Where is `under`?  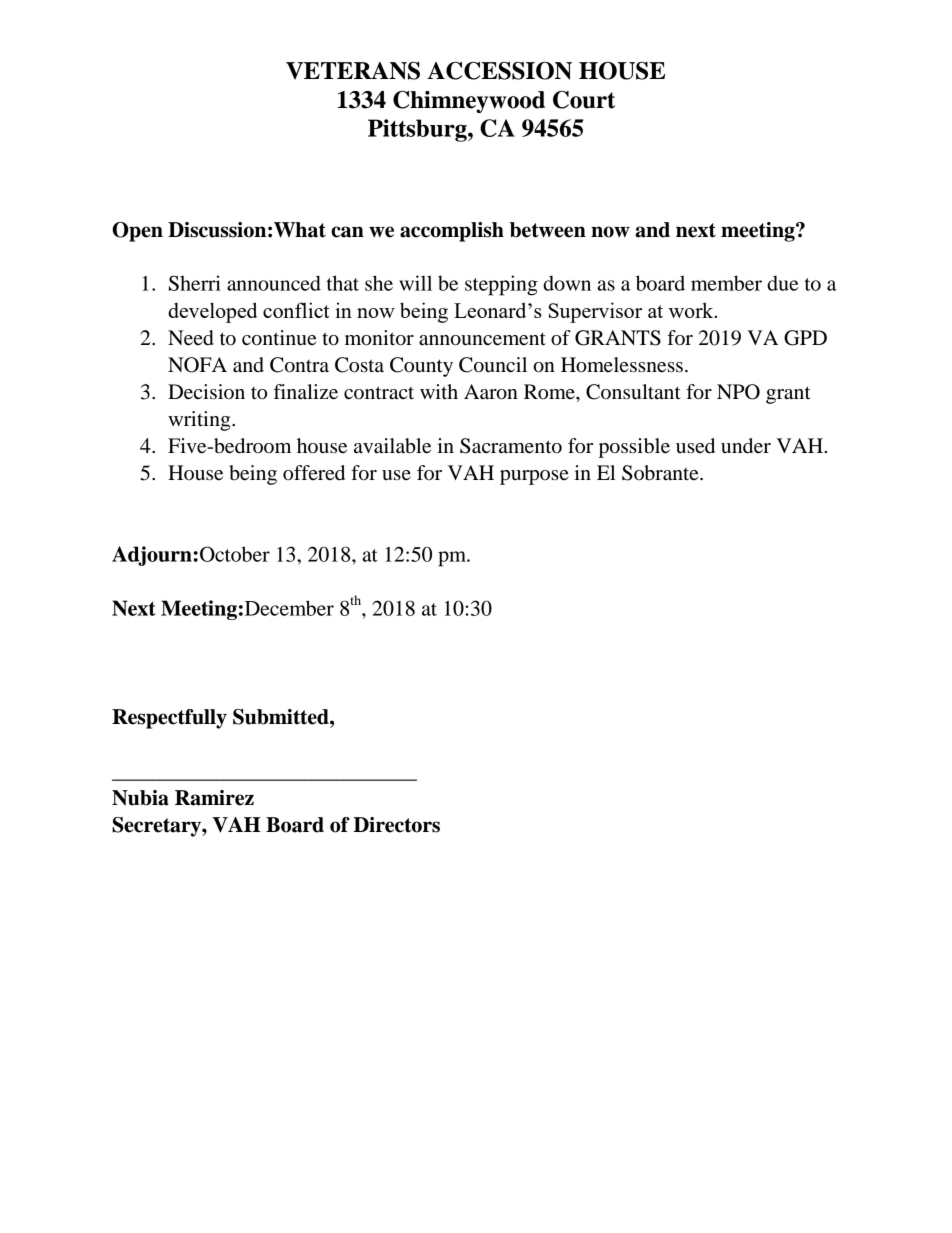
under is located at coordinates (746, 446).
